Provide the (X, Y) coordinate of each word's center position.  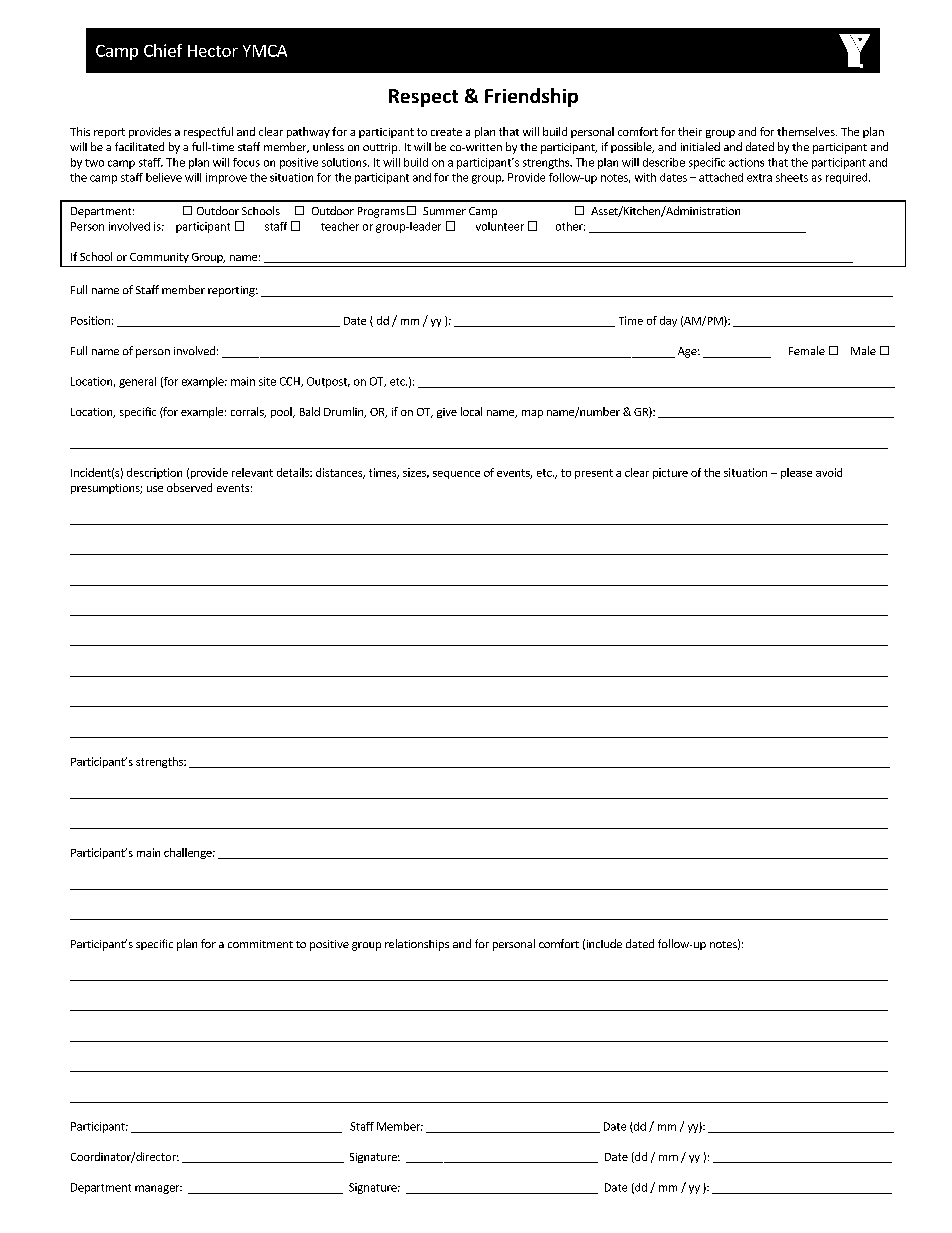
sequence (456, 475)
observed (189, 487)
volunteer (500, 226)
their (690, 131)
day (668, 321)
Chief (163, 50)
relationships (417, 945)
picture (670, 473)
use (155, 489)
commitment (260, 944)
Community (159, 258)
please (796, 473)
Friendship (531, 97)
